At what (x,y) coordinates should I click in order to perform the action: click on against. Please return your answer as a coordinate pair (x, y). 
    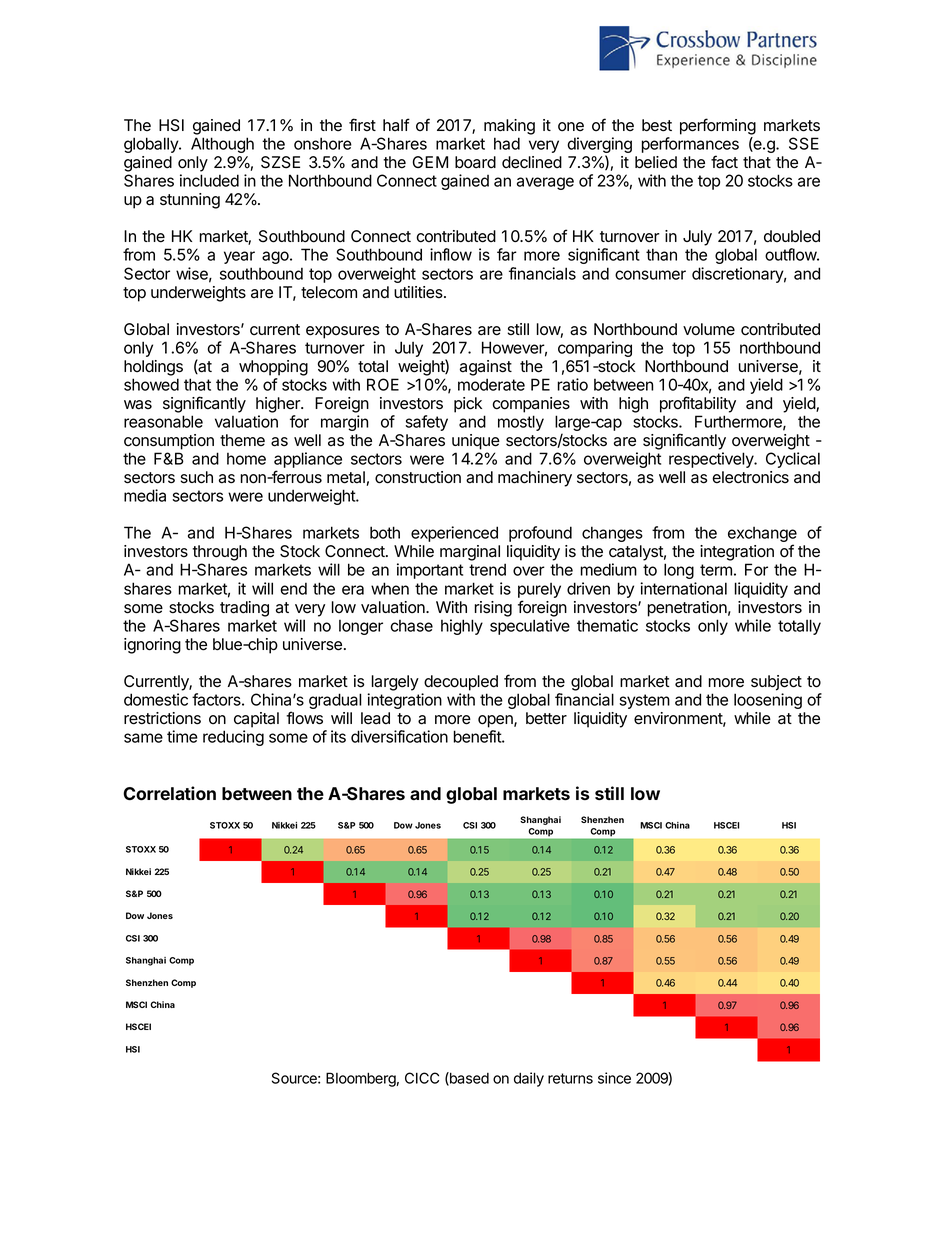
    Looking at the image, I should click on (486, 368).
